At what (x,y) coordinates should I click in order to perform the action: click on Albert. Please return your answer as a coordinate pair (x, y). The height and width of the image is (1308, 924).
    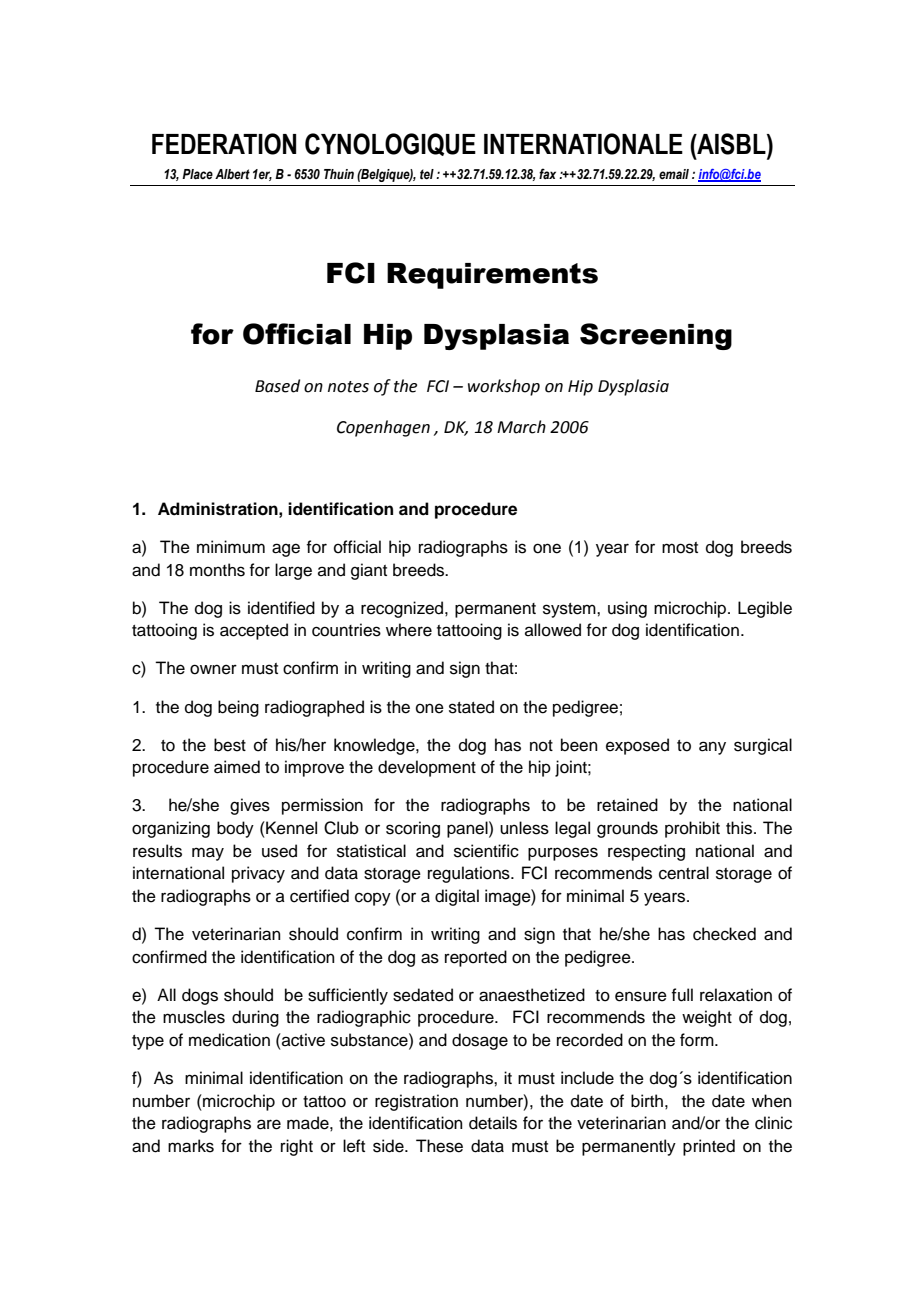
    Looking at the image, I should click on (232, 174).
